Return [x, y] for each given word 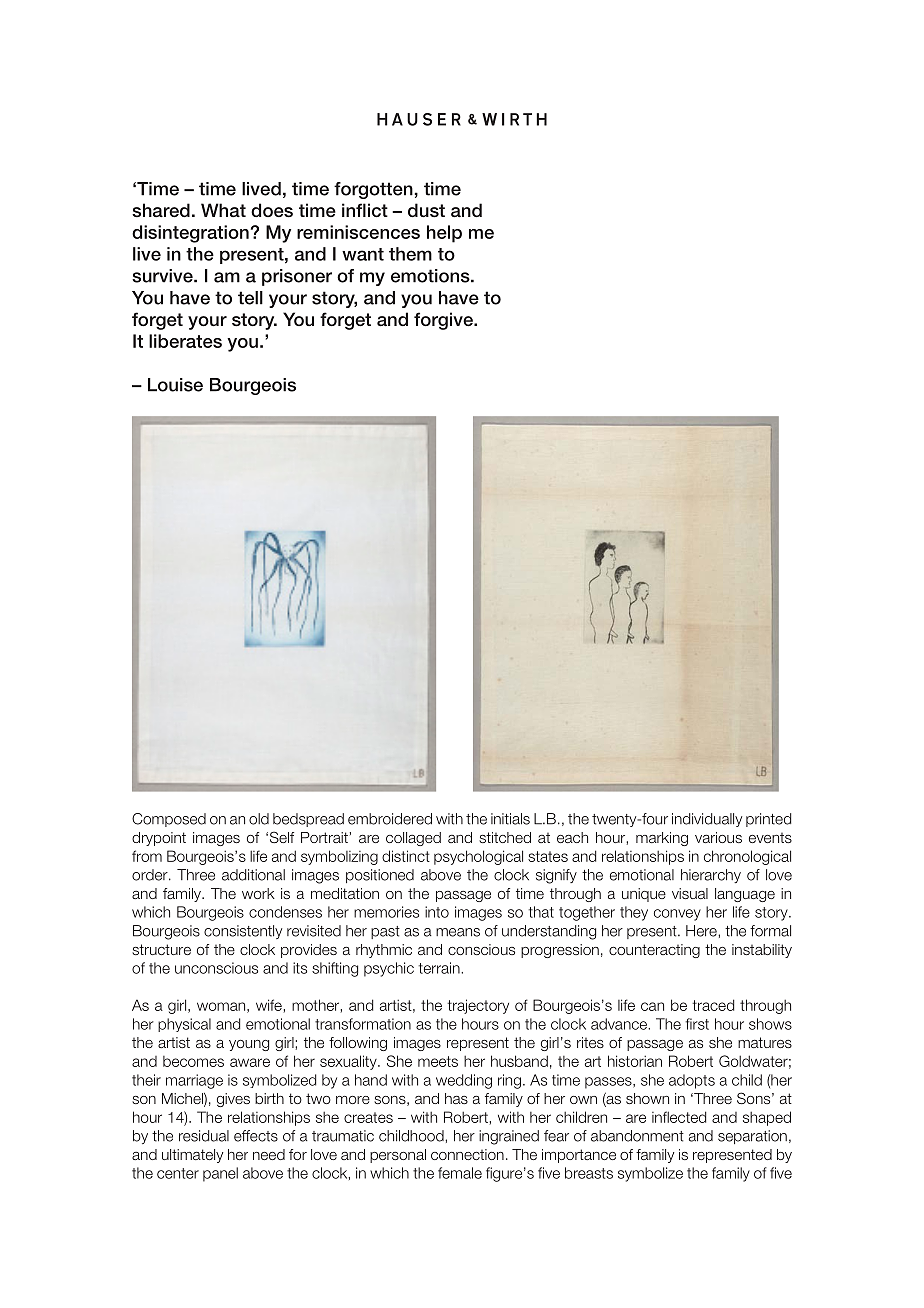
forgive [445, 321]
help [444, 234]
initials [510, 819]
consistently [243, 932]
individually [707, 820]
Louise [175, 385]
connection [467, 1154]
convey [677, 915]
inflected [679, 1117]
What [223, 210]
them [410, 254]
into [437, 912]
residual [204, 1136]
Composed [169, 820]
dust [426, 210]
